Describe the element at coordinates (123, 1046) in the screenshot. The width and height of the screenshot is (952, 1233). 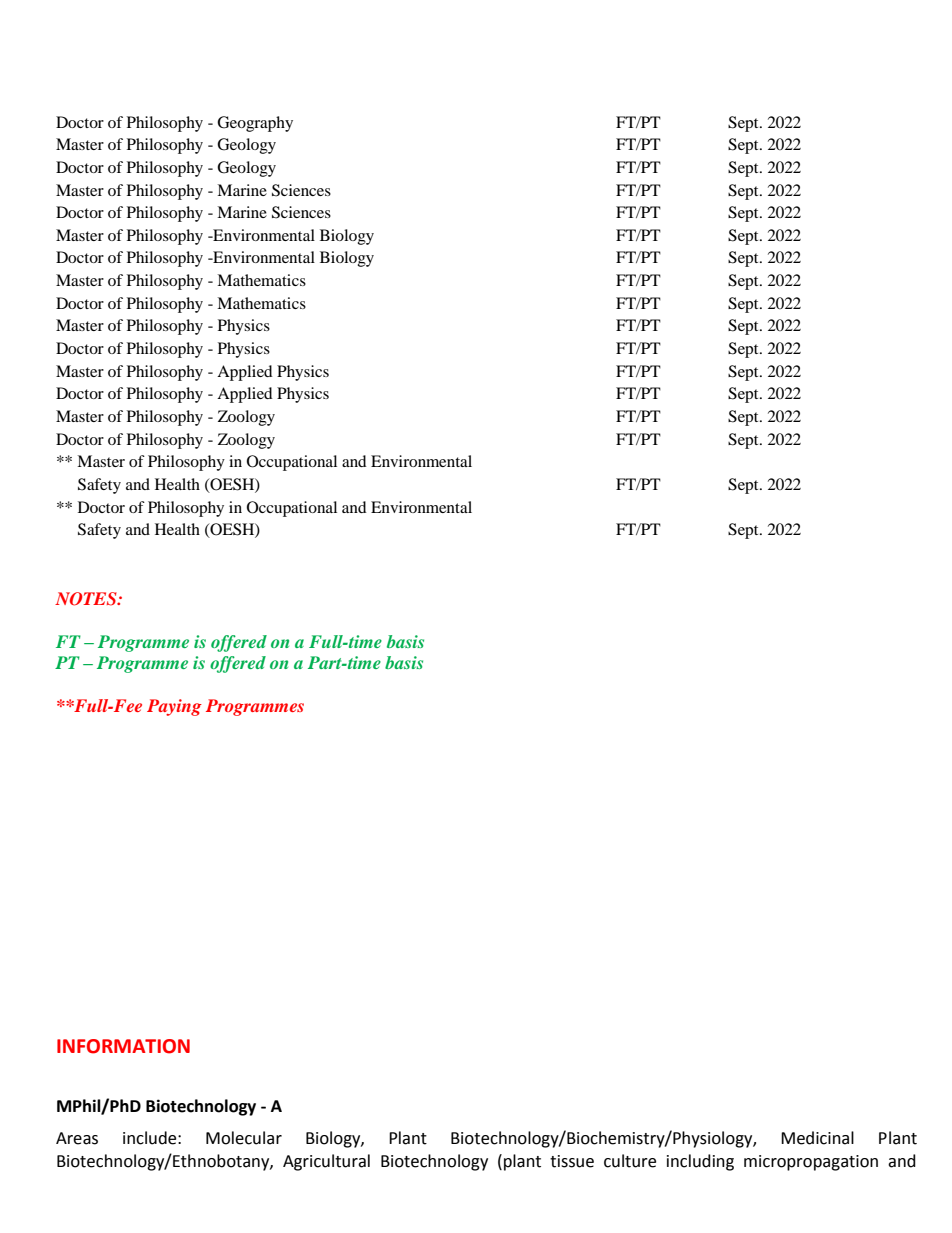
I see `INFORMATION` at that location.
